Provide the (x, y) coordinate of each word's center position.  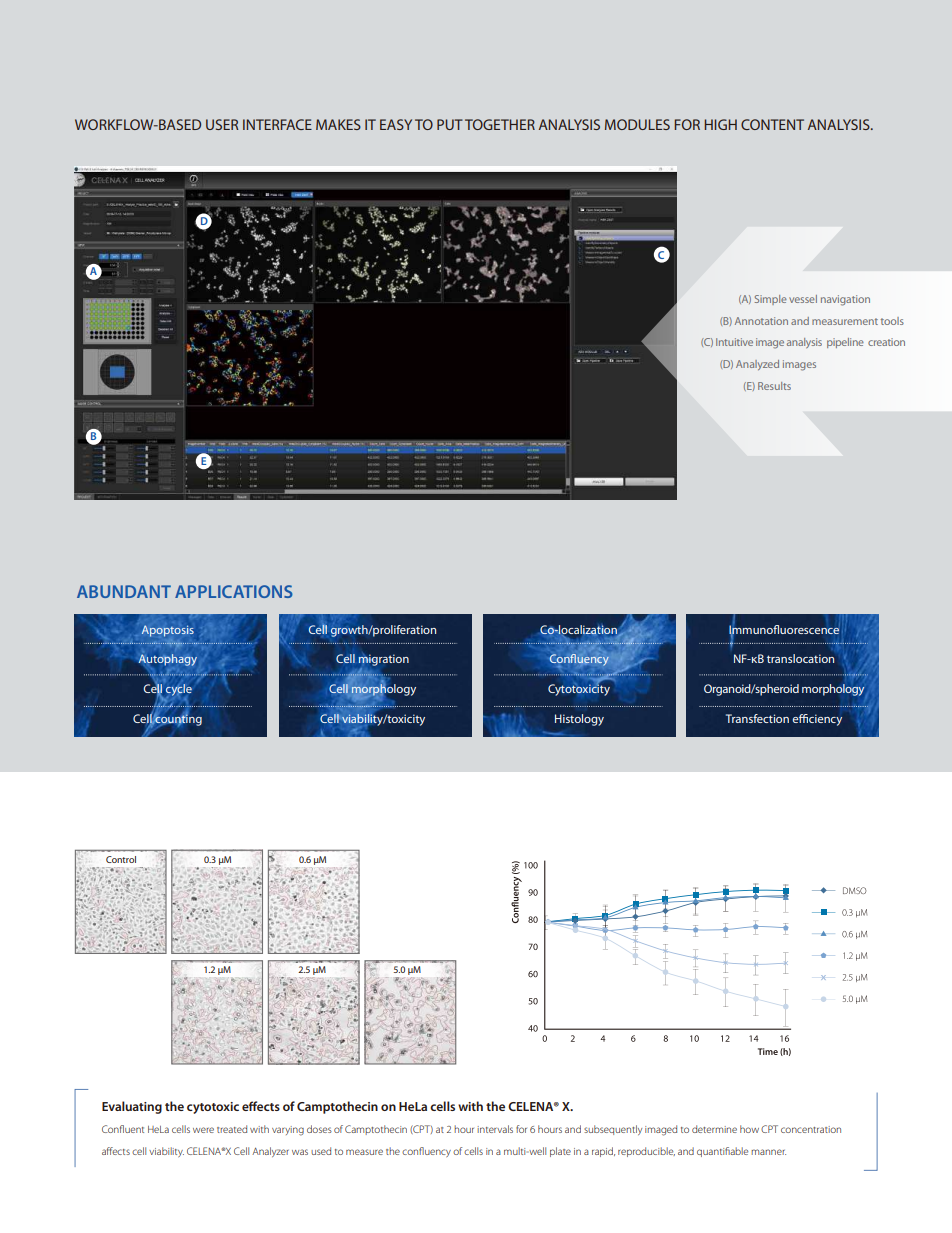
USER (222, 124)
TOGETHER (500, 124)
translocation (800, 658)
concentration (811, 1129)
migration (383, 660)
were (203, 1130)
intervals (495, 1129)
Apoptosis (168, 631)
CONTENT (772, 124)
